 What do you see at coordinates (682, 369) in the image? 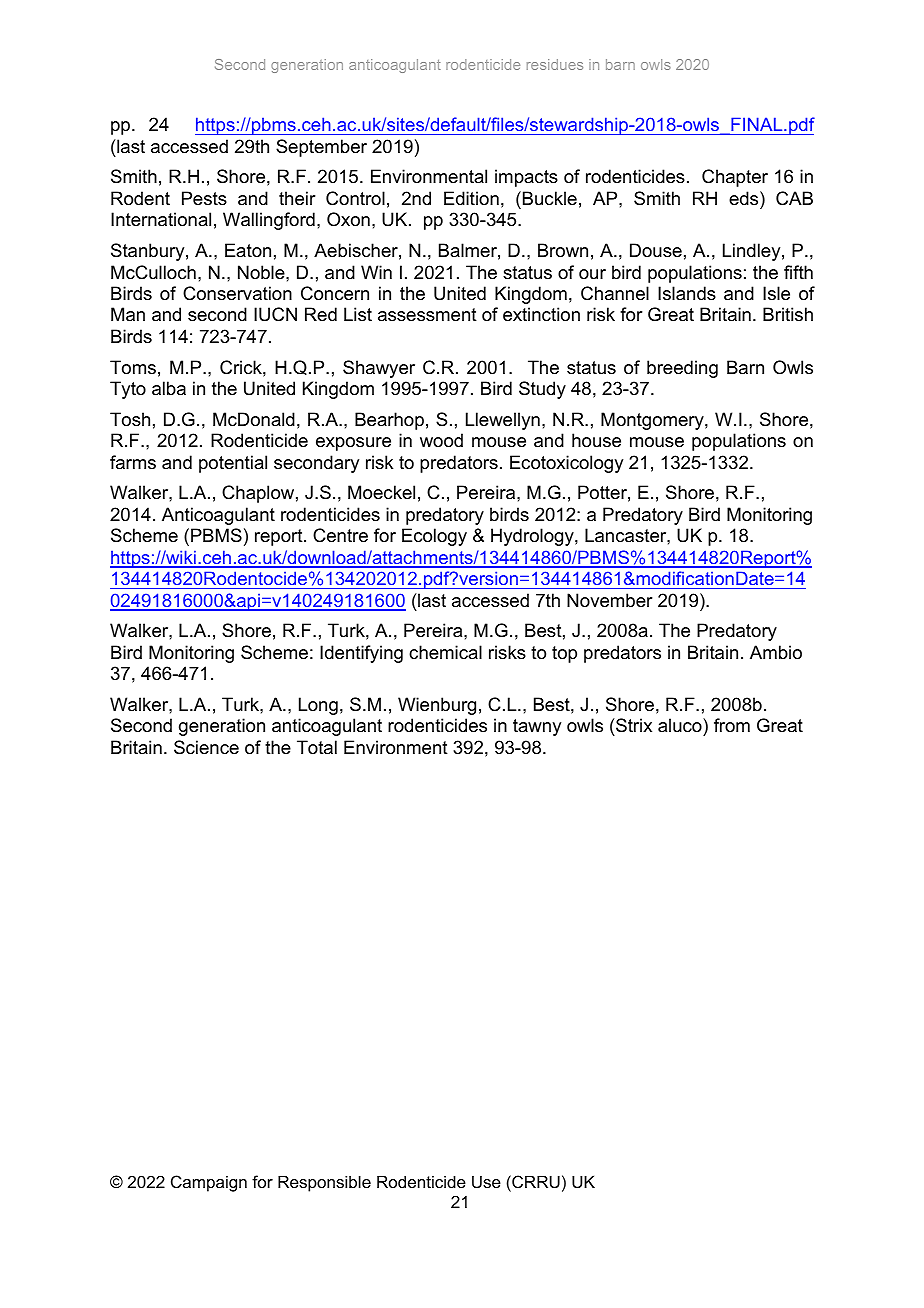
I see `breeding` at bounding box center [682, 369].
